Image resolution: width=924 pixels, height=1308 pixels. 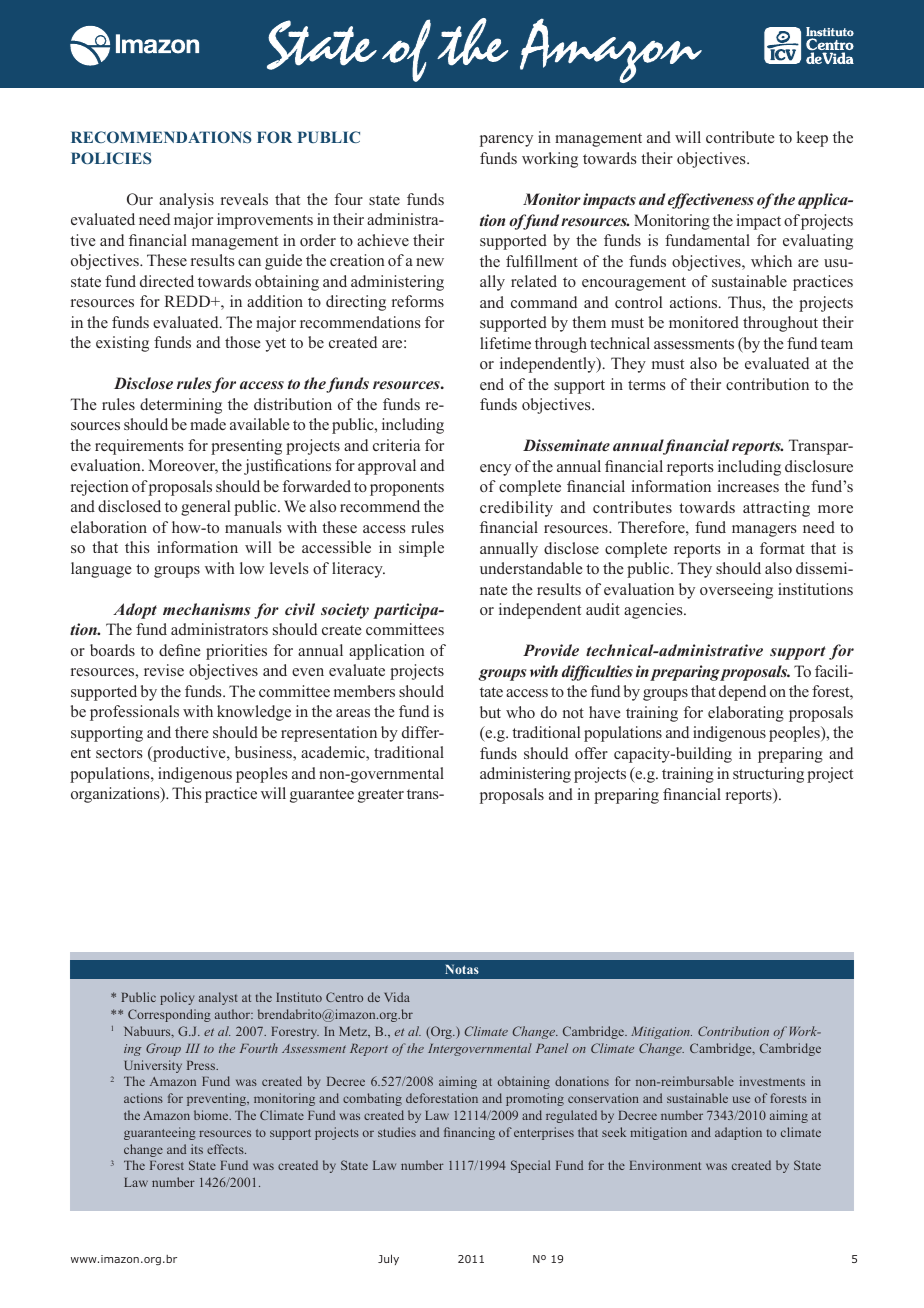 What do you see at coordinates (208, 424) in the screenshot?
I see `made` at bounding box center [208, 424].
